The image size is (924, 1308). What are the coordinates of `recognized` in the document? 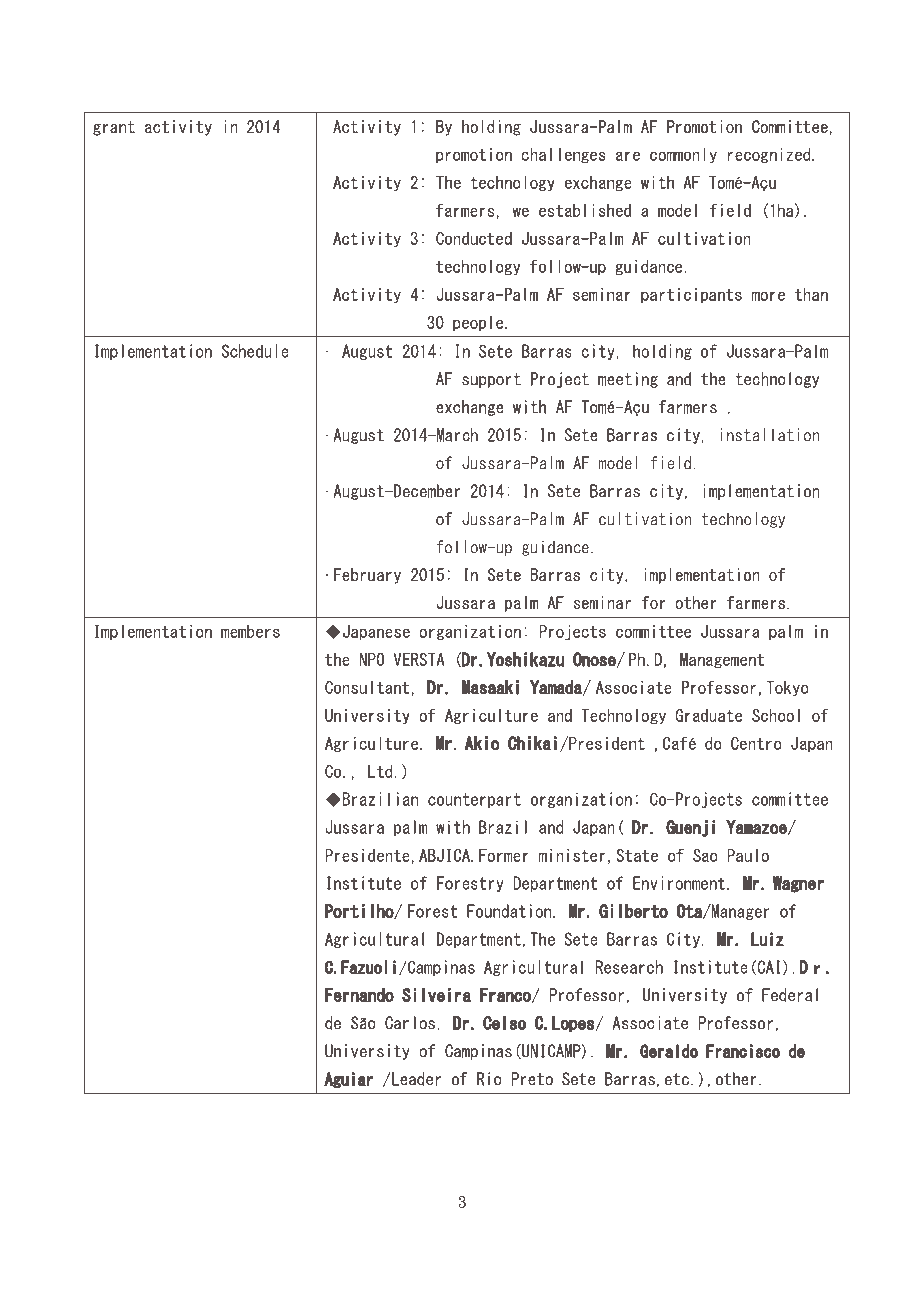 It's located at (770, 155).
